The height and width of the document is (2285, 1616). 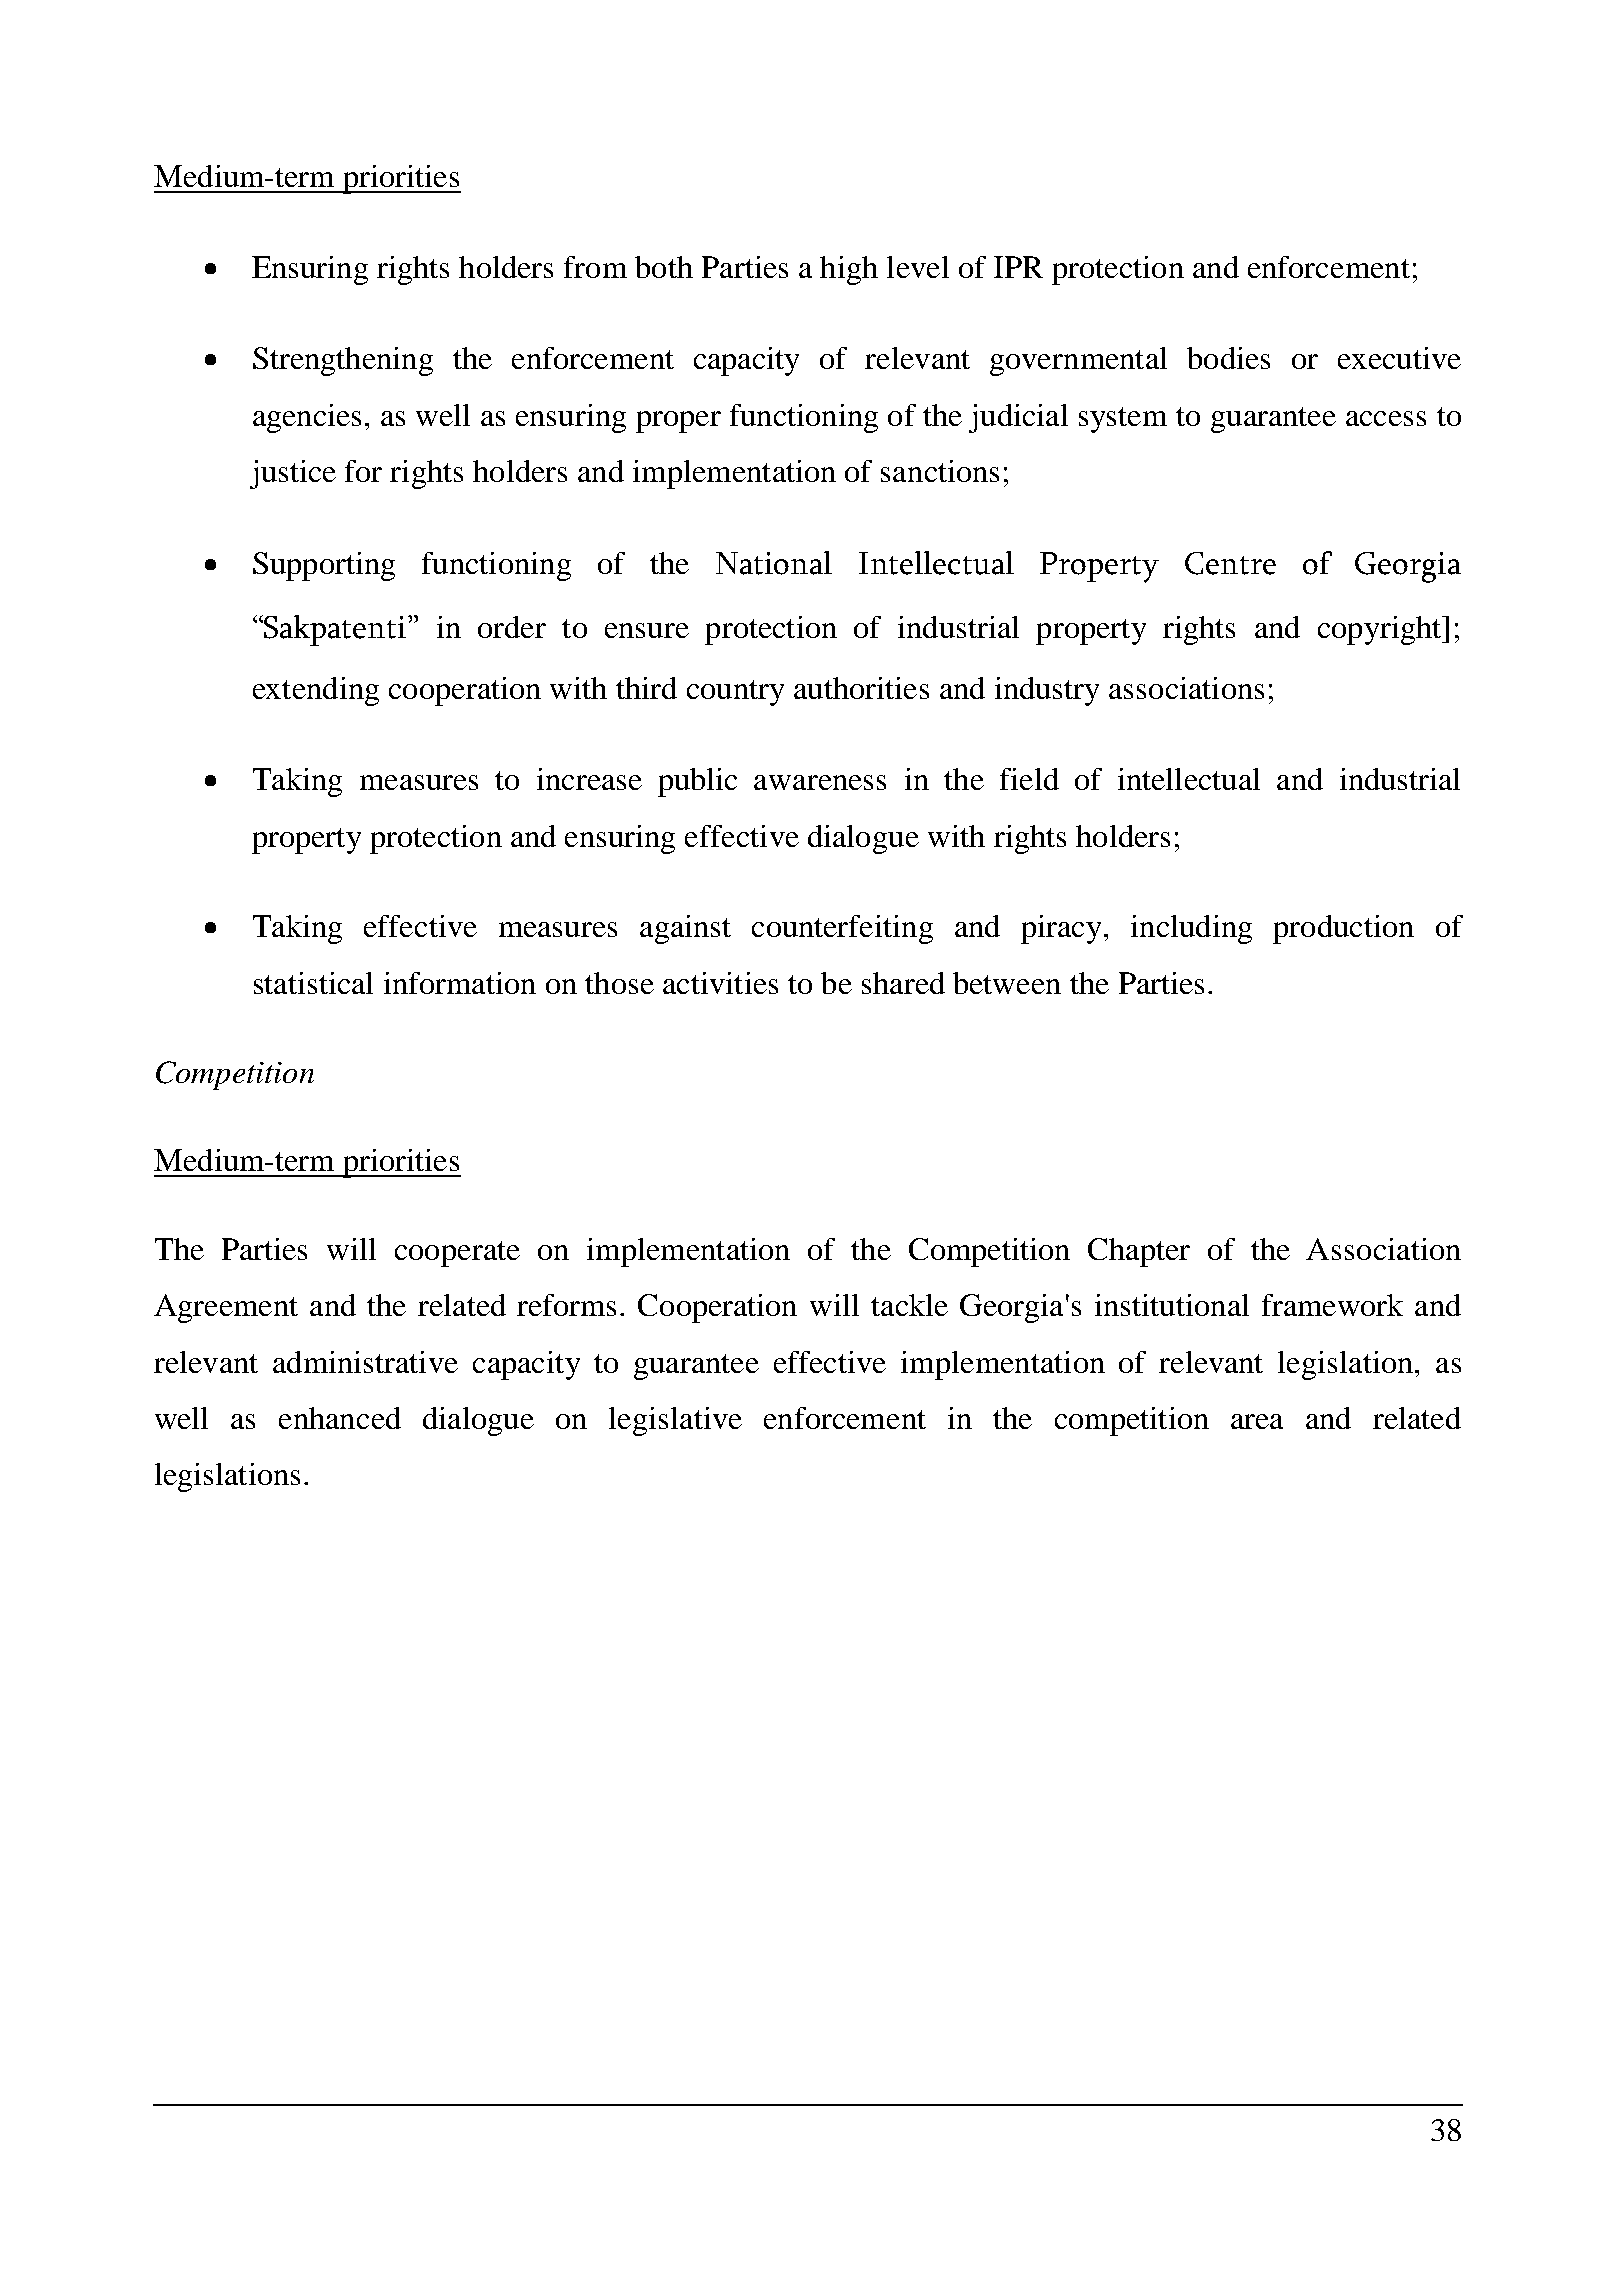 What do you see at coordinates (675, 1421) in the document?
I see `legislative` at bounding box center [675, 1421].
